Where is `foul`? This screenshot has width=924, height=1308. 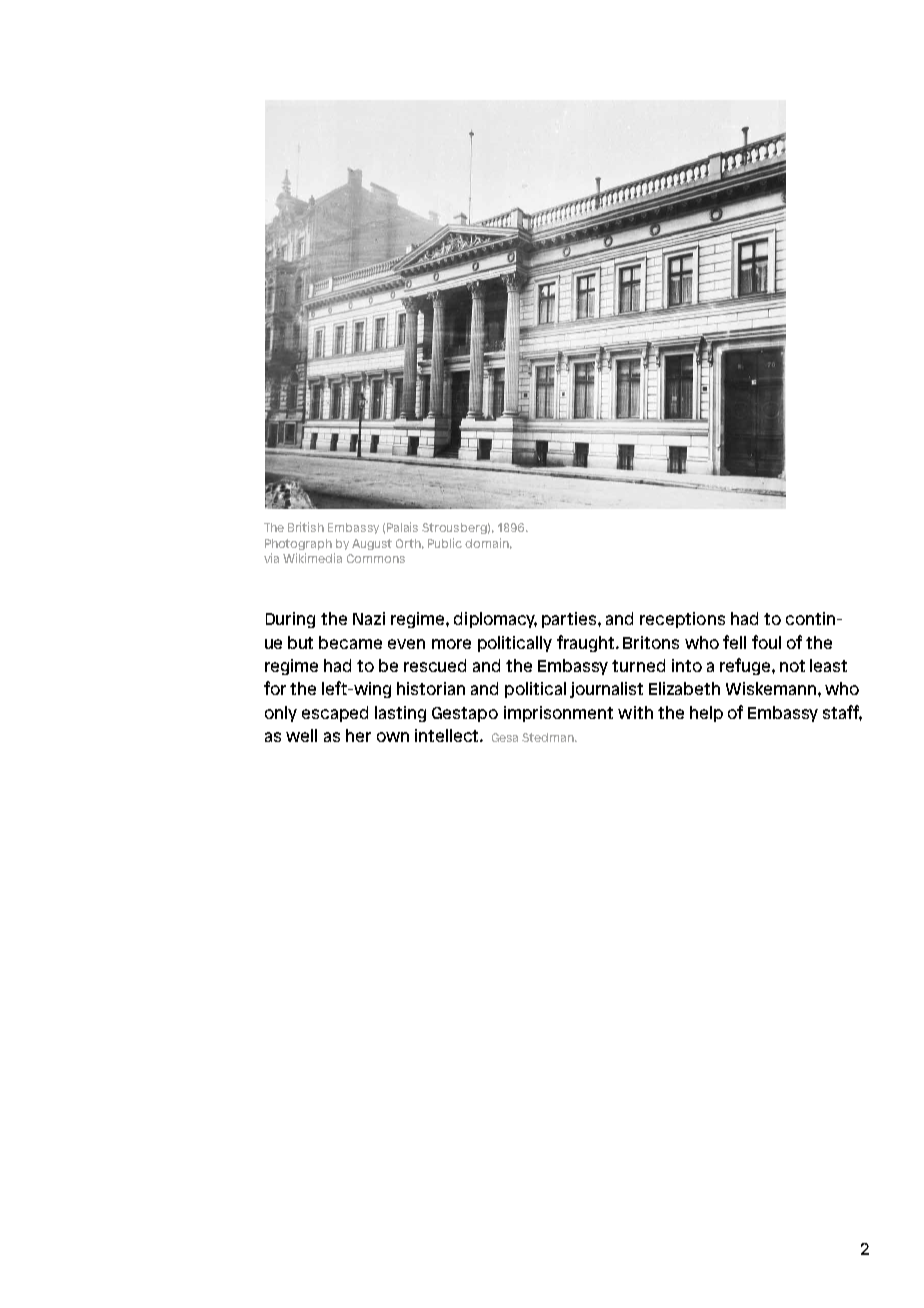 foul is located at coordinates (766, 642).
